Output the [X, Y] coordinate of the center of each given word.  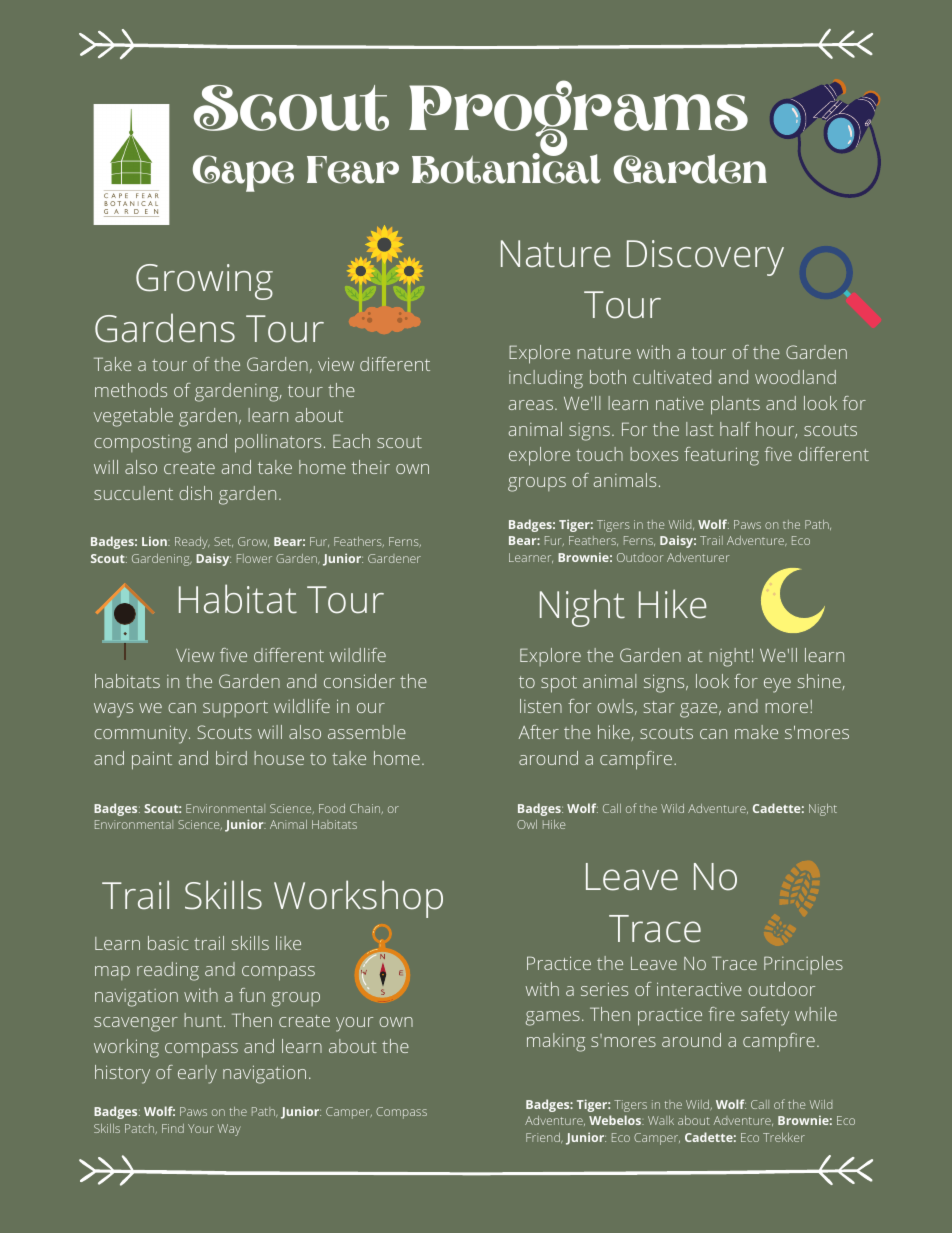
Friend [544, 1138]
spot [559, 684]
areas [530, 405]
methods [131, 390]
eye [777, 685]
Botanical [506, 167]
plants [735, 405]
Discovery [705, 258]
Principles [803, 965]
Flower [254, 558]
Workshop [358, 899]
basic [168, 943]
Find [173, 1128]
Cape [243, 173]
